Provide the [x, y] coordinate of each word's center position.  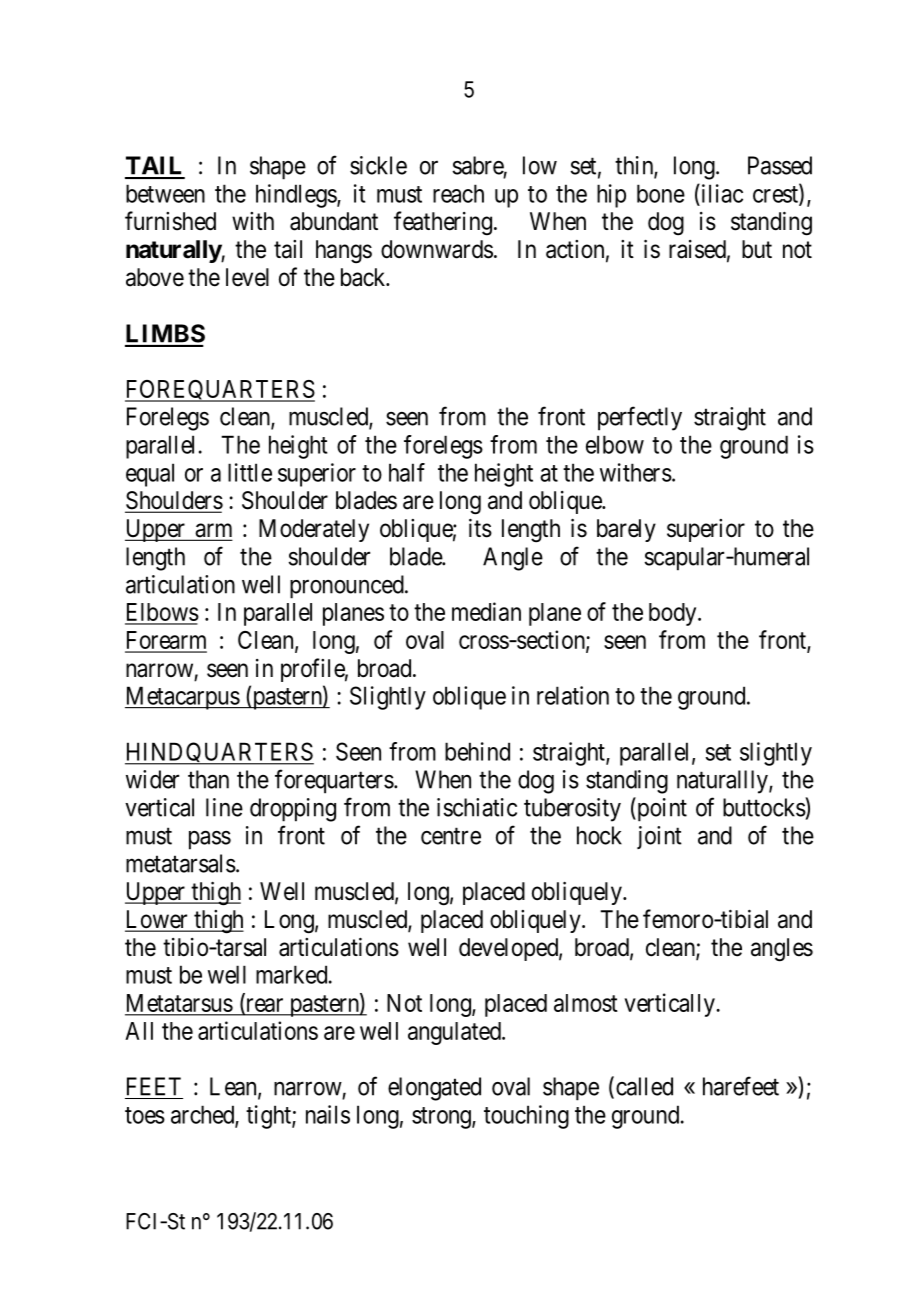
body [674, 614]
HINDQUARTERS [219, 753]
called [644, 1086]
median [486, 611]
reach [458, 193]
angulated [455, 1033]
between [165, 193]
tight [269, 1117]
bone [661, 193]
